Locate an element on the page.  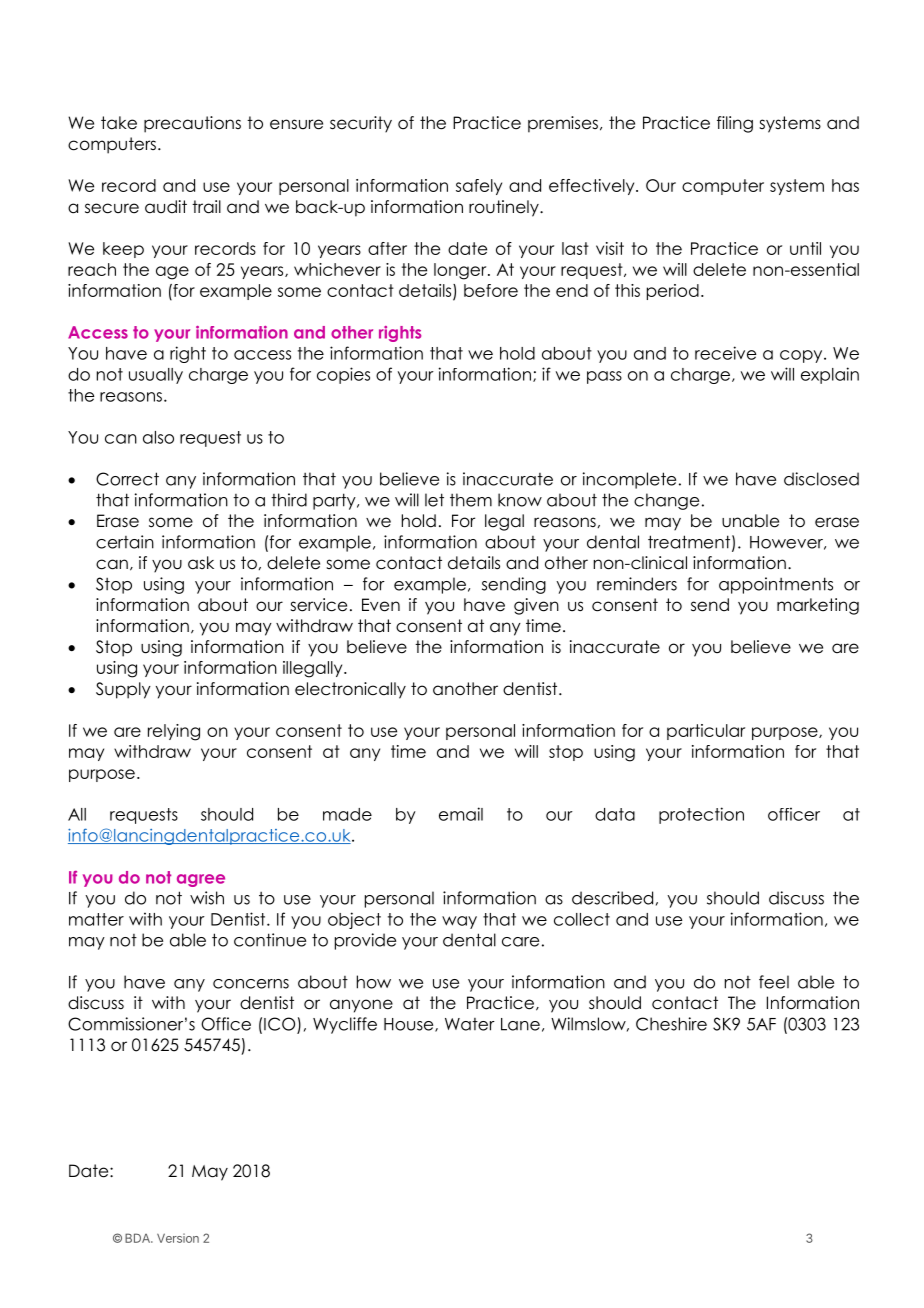
safely is located at coordinates (479, 187).
